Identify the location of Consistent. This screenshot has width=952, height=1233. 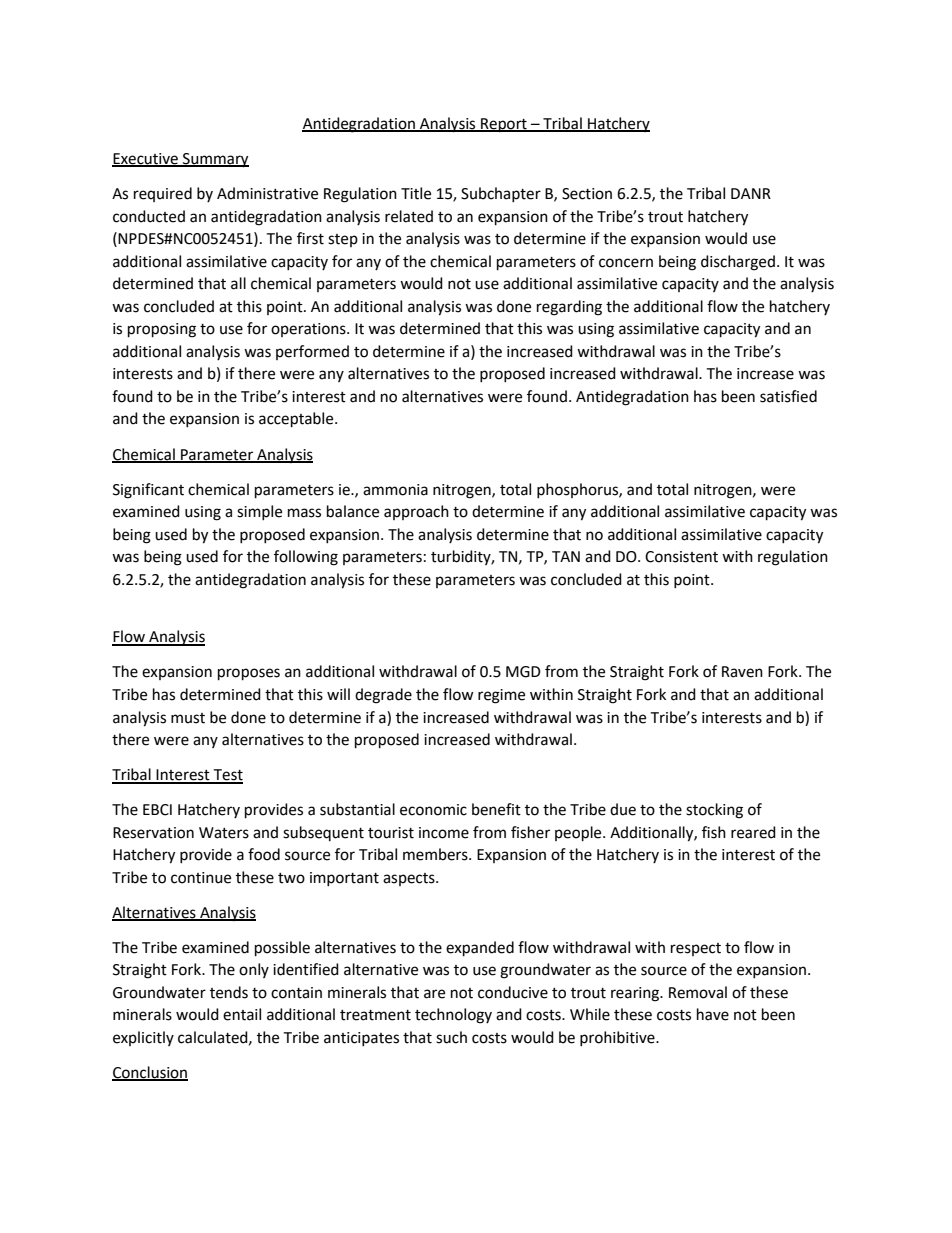
(681, 557).
